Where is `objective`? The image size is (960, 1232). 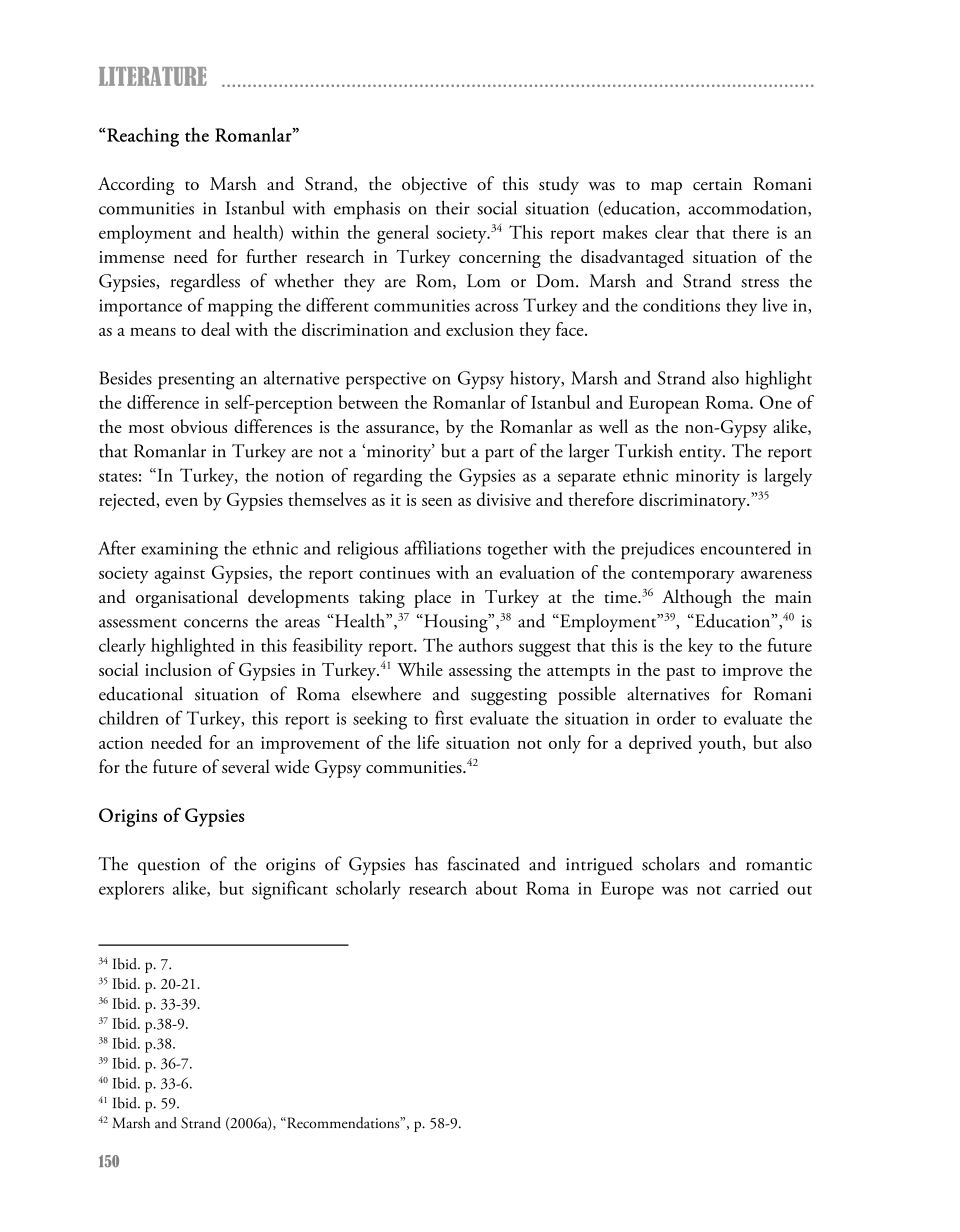 objective is located at coordinates (434, 185).
